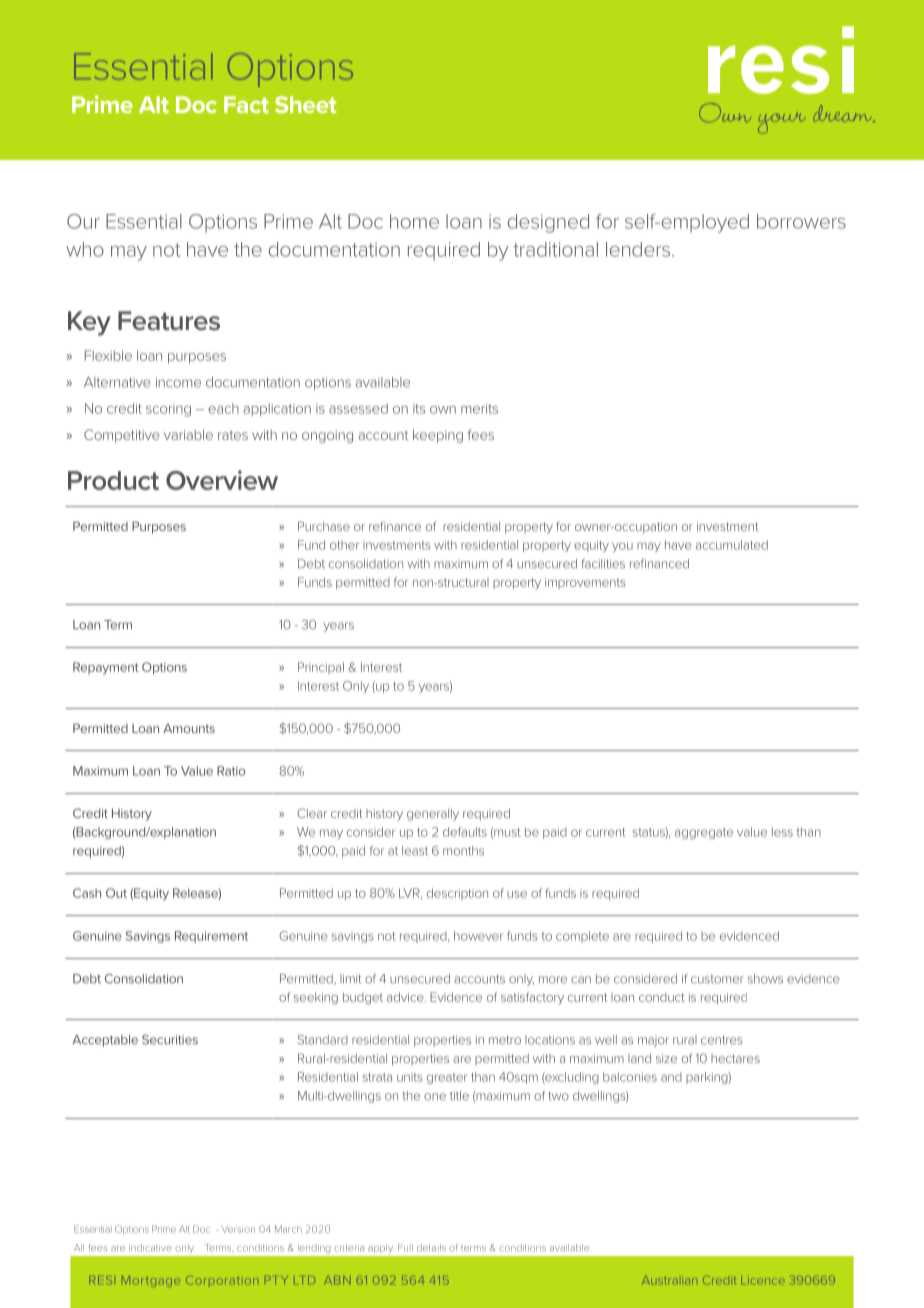 Image resolution: width=924 pixels, height=1308 pixels. I want to click on aggregate, so click(704, 833).
